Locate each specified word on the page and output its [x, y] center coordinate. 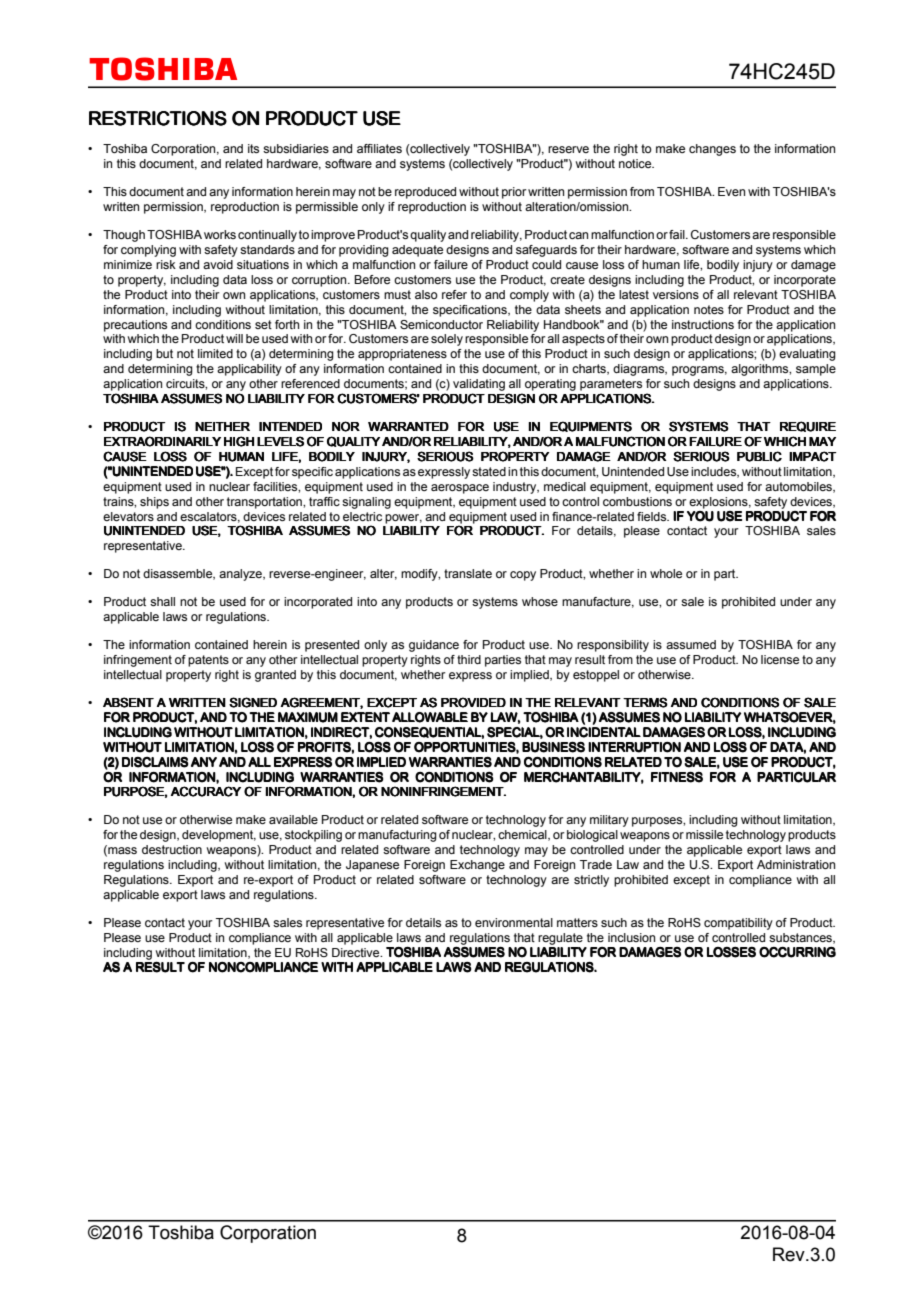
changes [712, 150]
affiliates [379, 148]
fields [653, 516]
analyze [241, 575]
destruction [172, 849]
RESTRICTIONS [158, 118]
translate [468, 573]
